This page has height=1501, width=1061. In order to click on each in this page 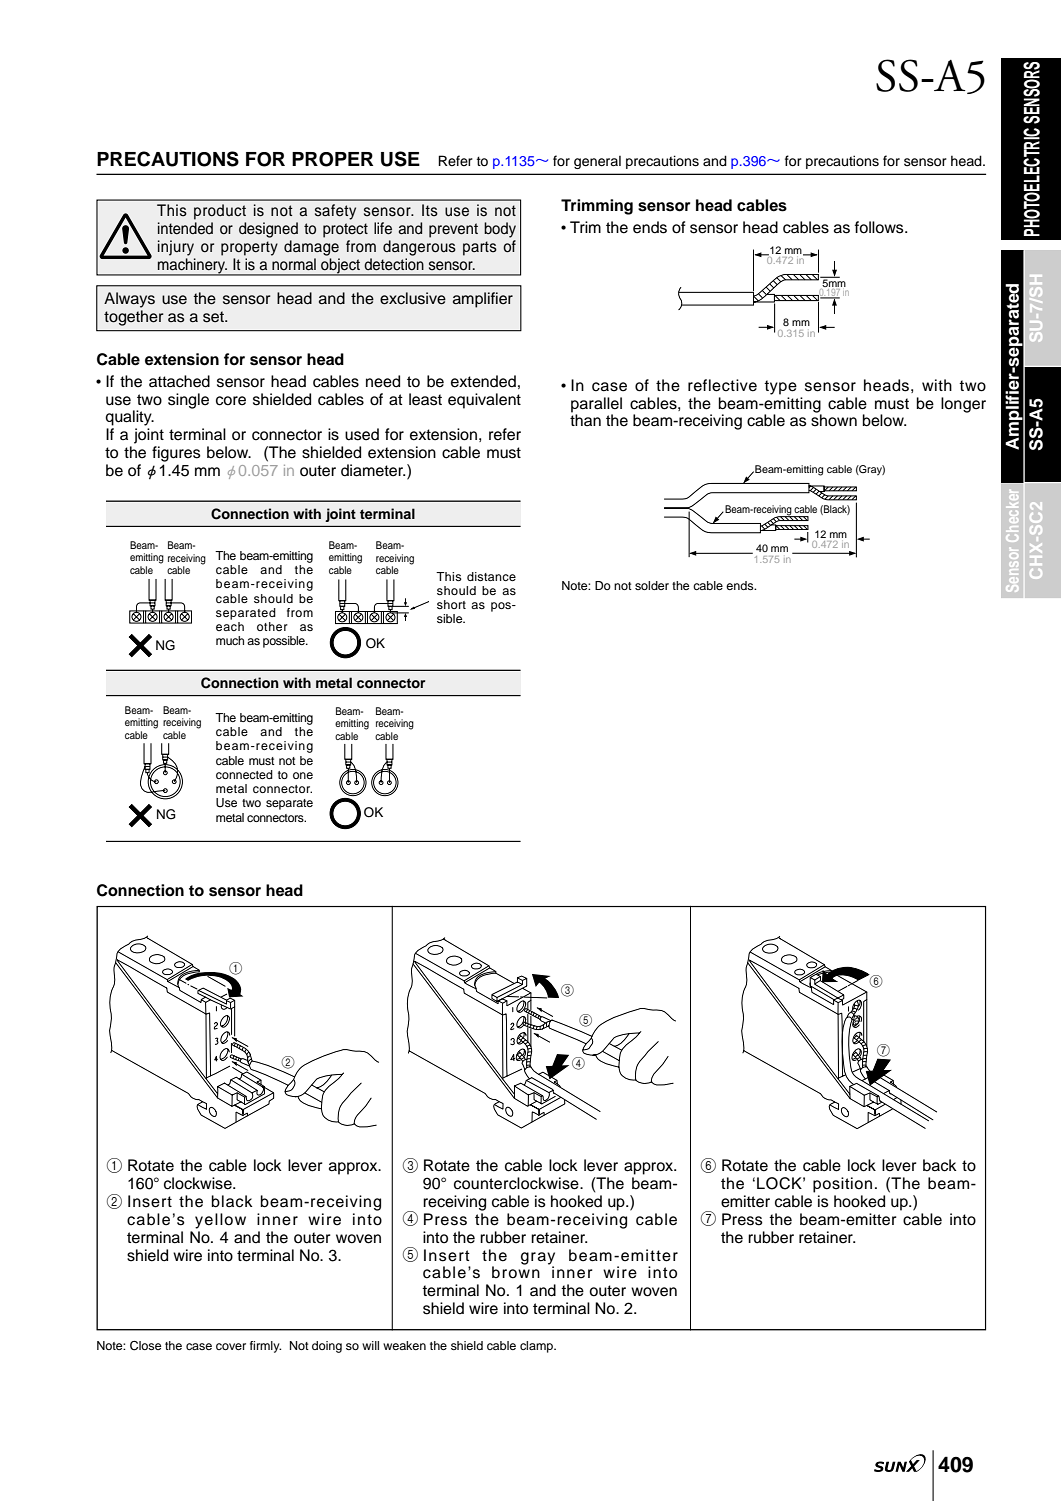, I will do `click(230, 626)`.
